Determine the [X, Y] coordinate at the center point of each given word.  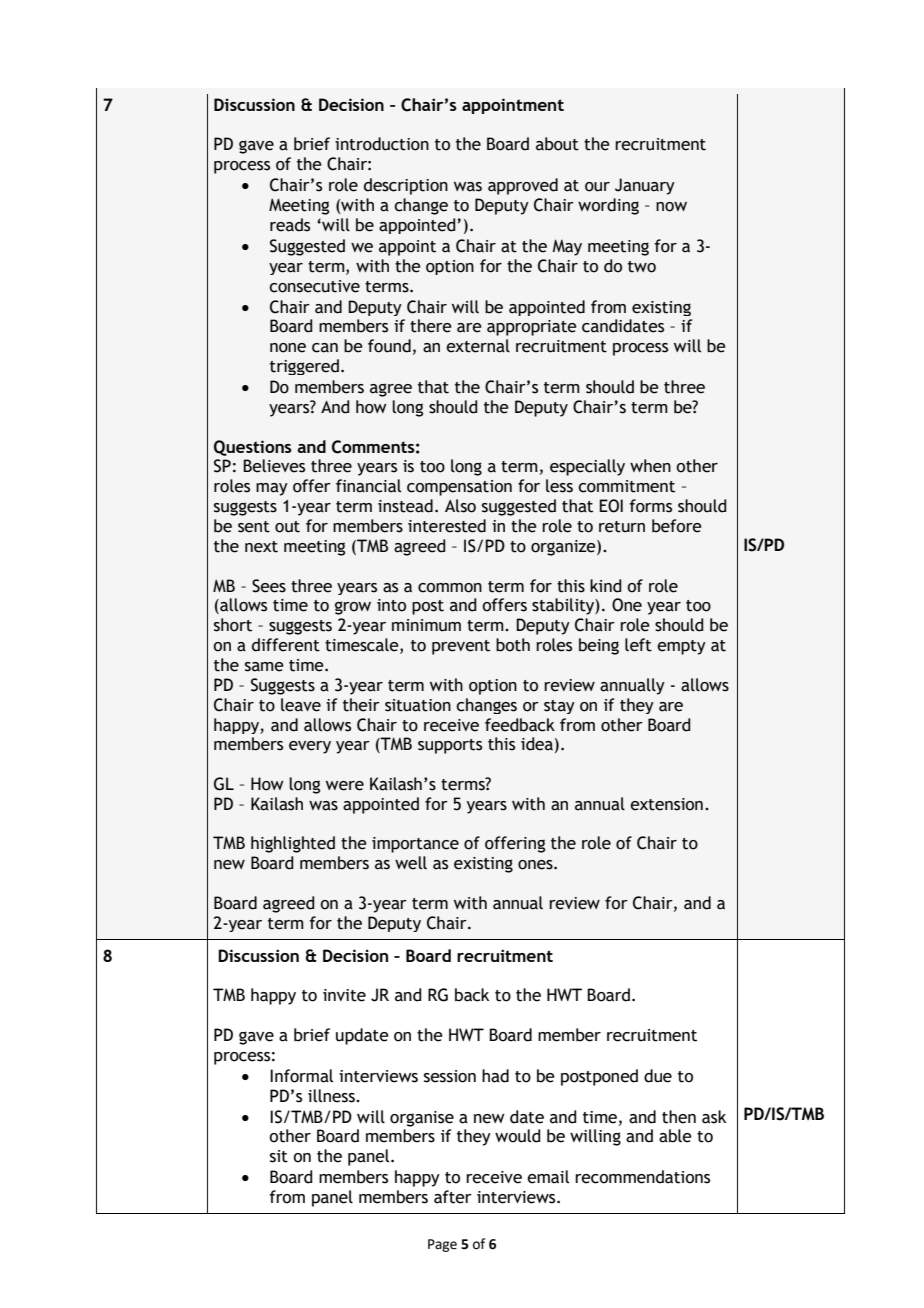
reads [290, 225]
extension [666, 804]
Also [460, 506]
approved [523, 186]
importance [415, 845]
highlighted [293, 844]
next [261, 547]
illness [332, 1096]
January [645, 186]
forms [651, 506]
